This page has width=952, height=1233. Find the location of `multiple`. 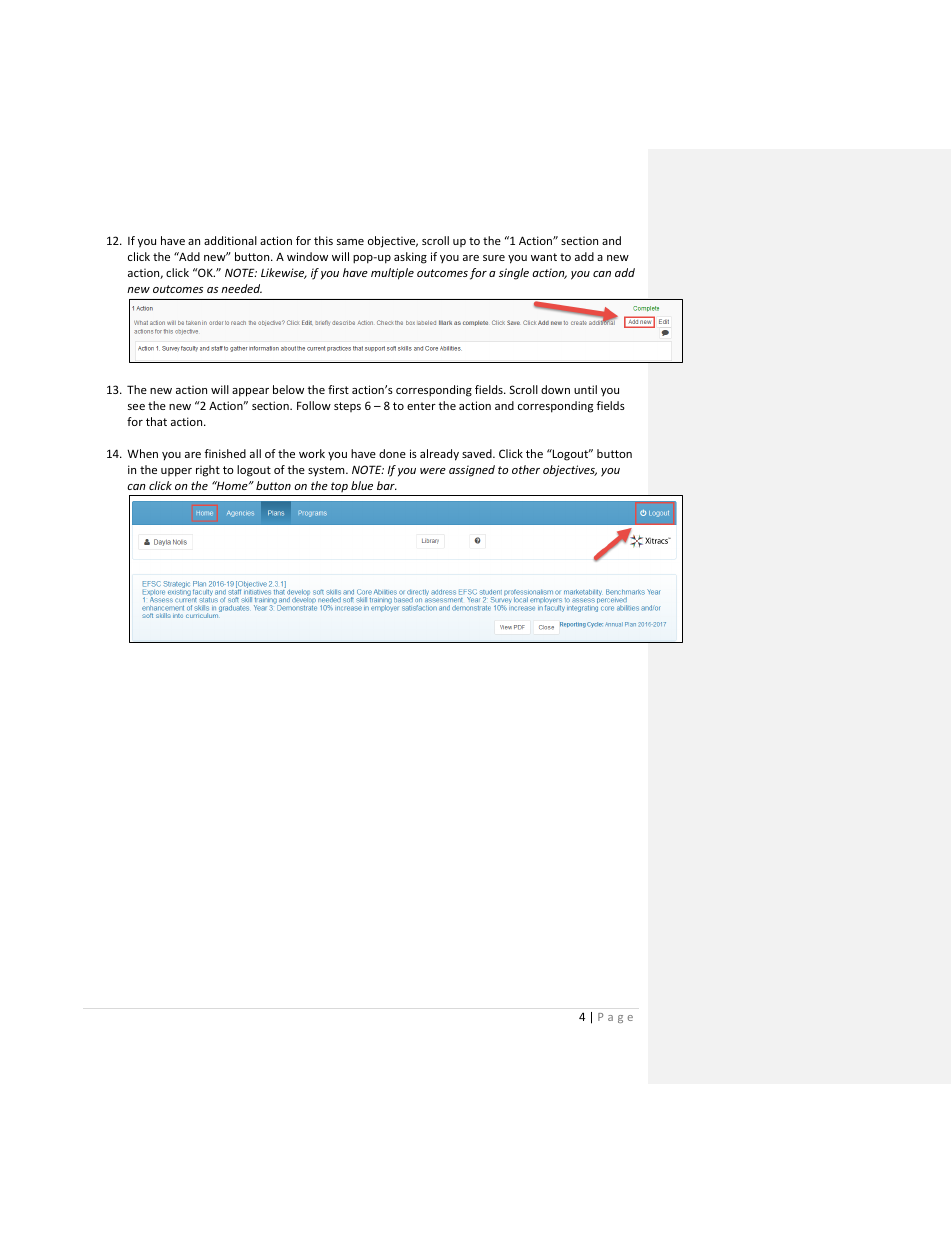

multiple is located at coordinates (392, 274).
